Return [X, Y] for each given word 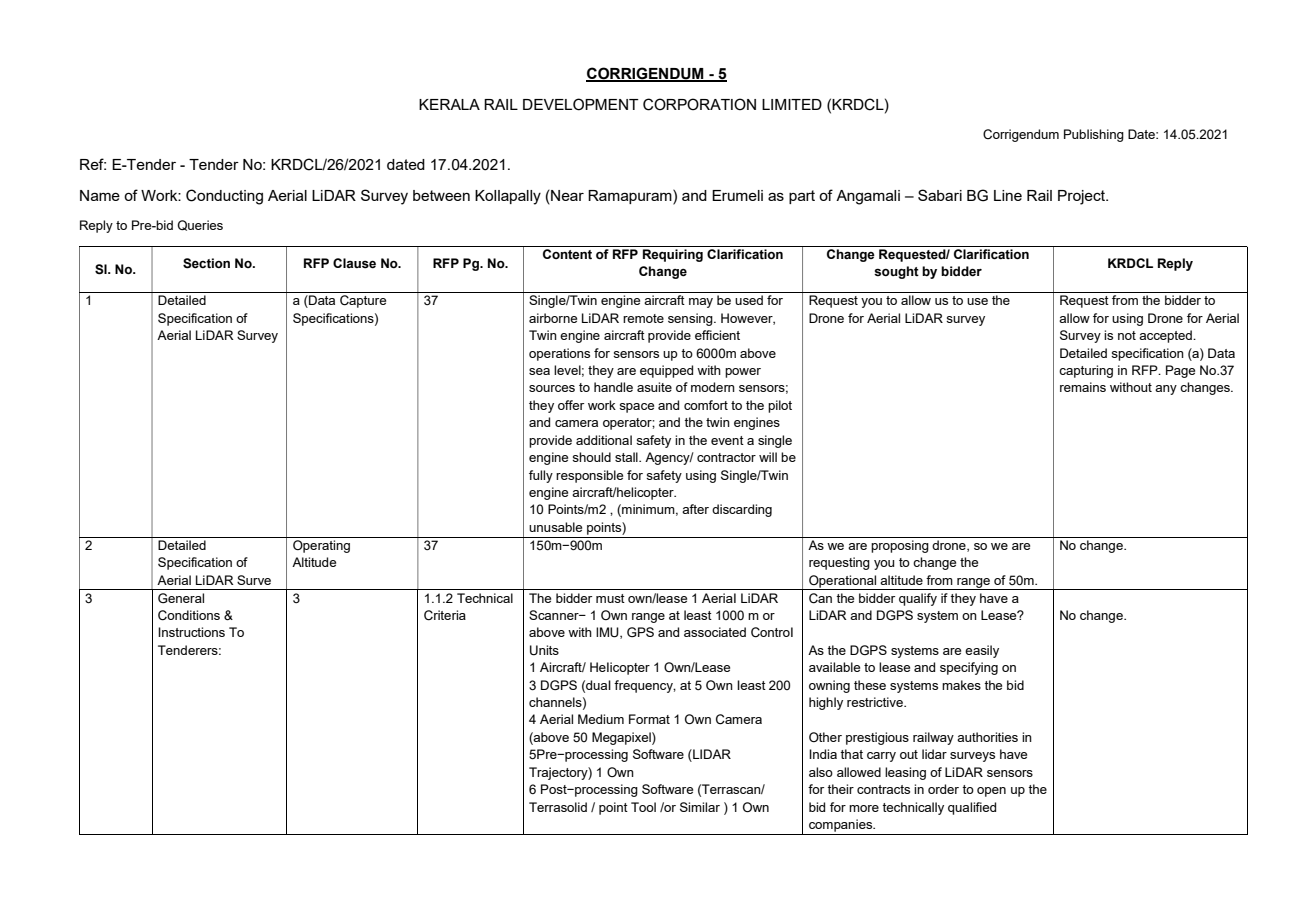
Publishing [1094, 135]
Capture [363, 301]
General [181, 598]
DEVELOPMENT [581, 104]
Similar [700, 807]
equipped [666, 371]
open [991, 792]
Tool [643, 807]
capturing [1086, 371]
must [610, 598]
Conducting [224, 197]
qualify [918, 599]
